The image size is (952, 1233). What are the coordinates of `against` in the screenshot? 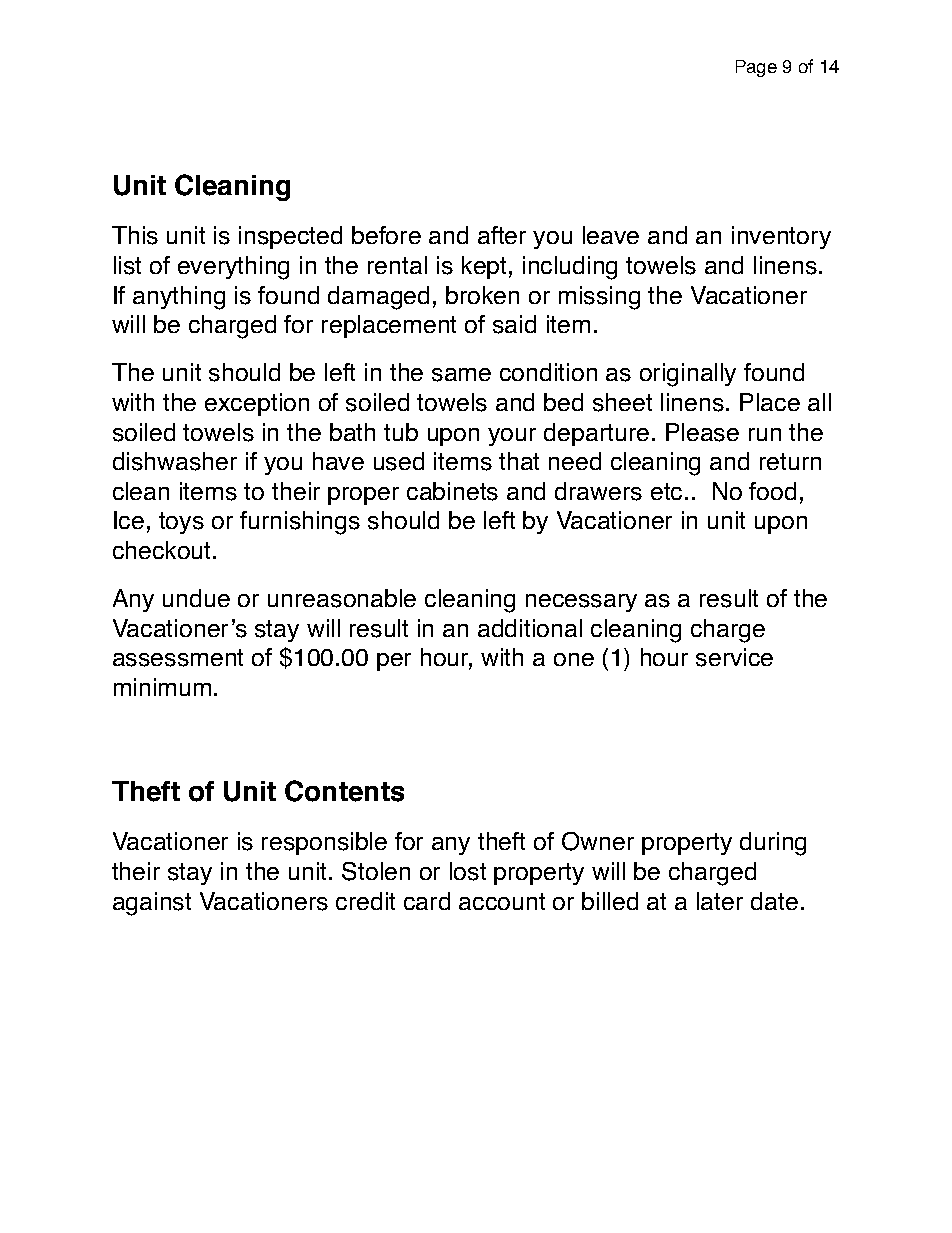 It's located at (152, 904).
